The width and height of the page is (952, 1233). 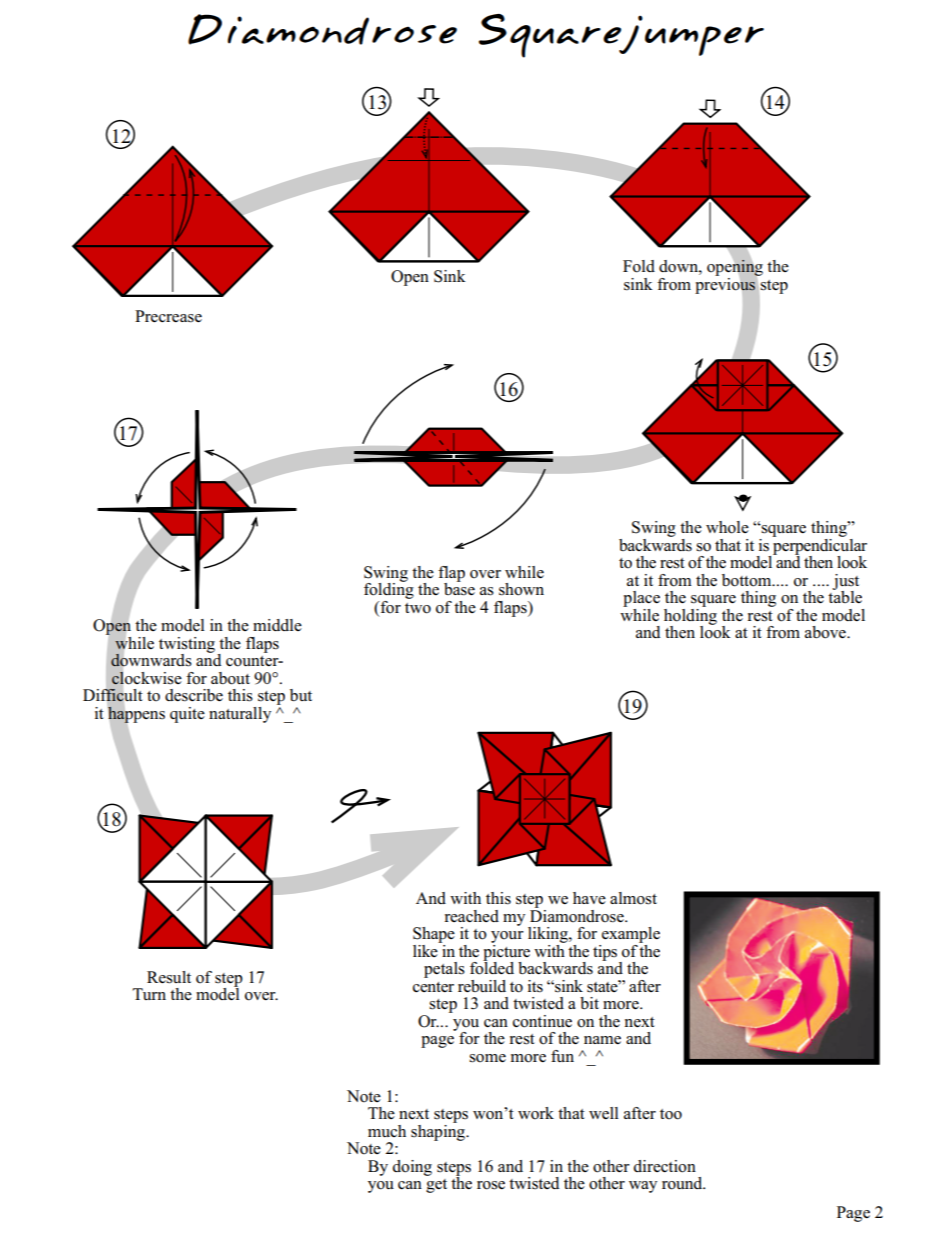 I want to click on whole, so click(x=727, y=527).
